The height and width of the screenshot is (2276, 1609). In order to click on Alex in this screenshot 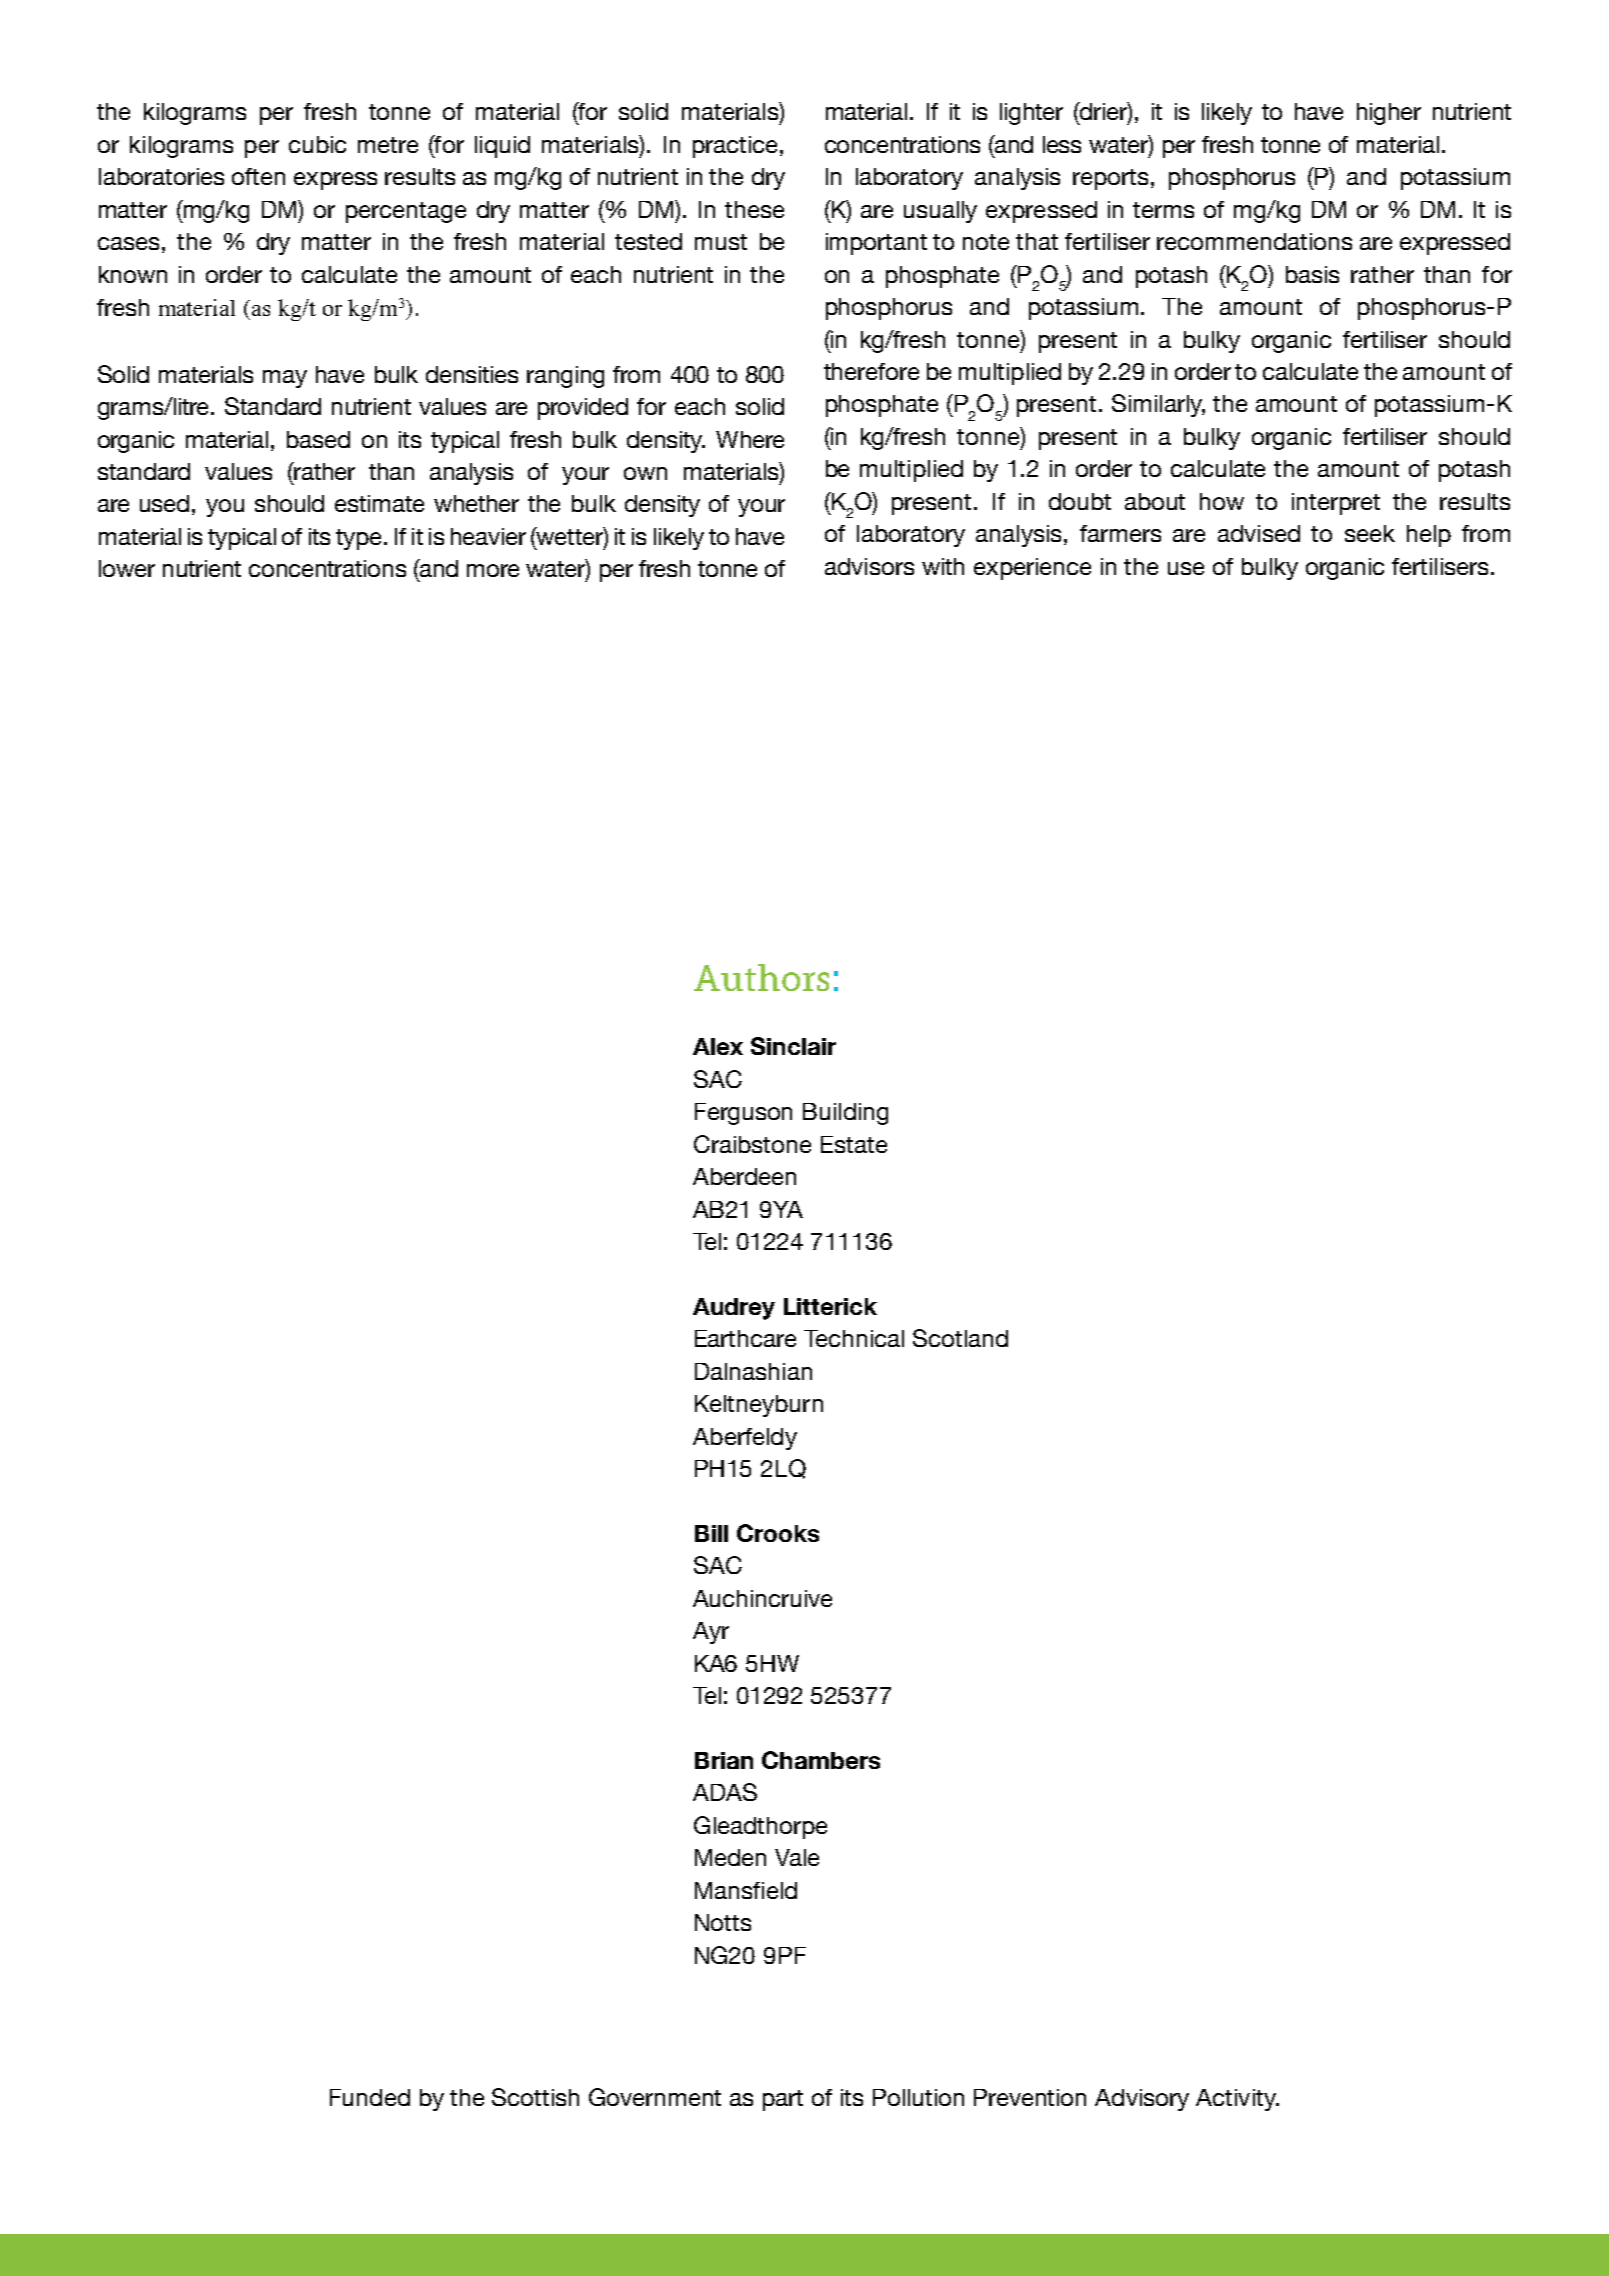, I will do `click(718, 1046)`.
